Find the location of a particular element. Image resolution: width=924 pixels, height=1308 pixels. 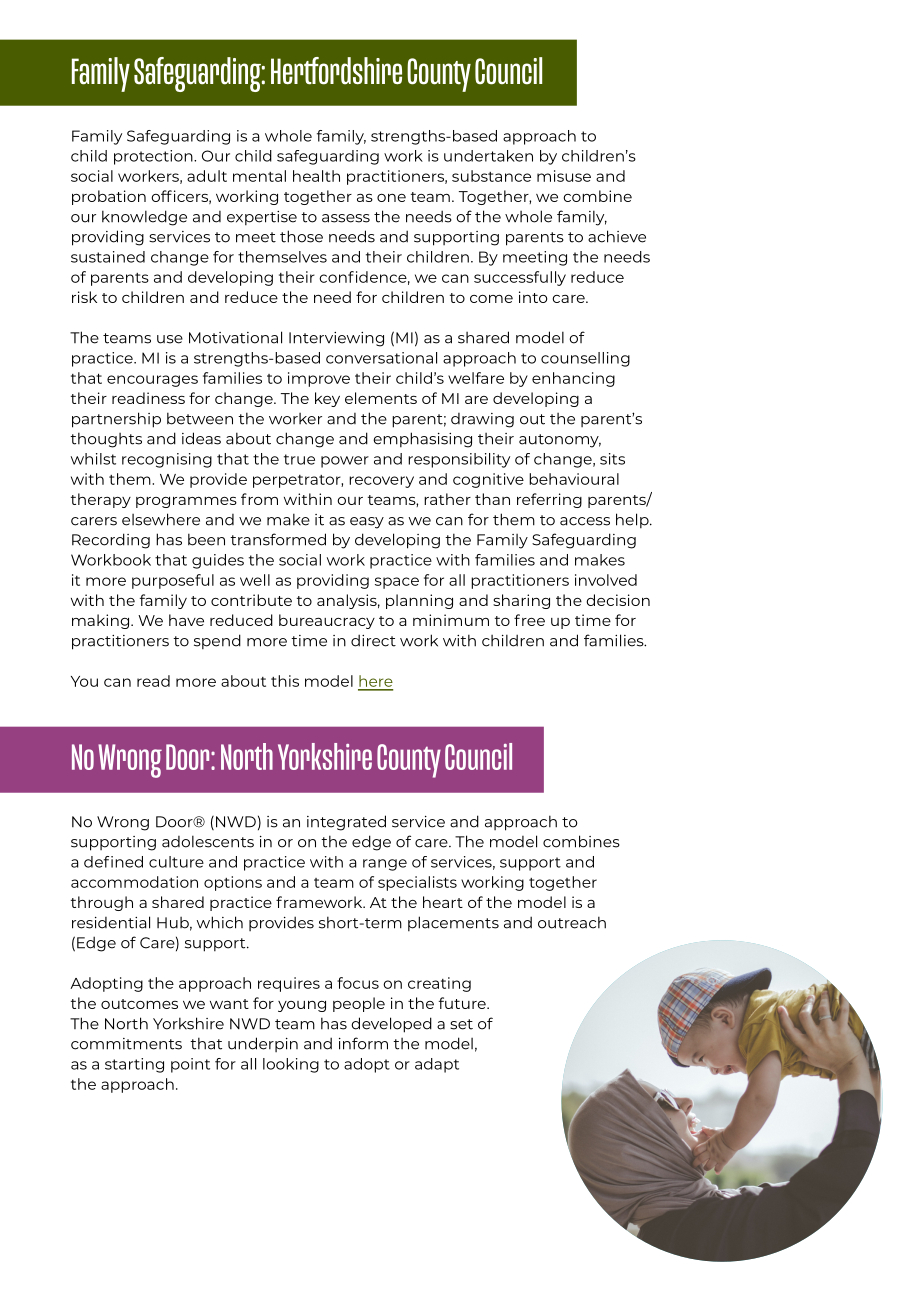

spend is located at coordinates (217, 641).
